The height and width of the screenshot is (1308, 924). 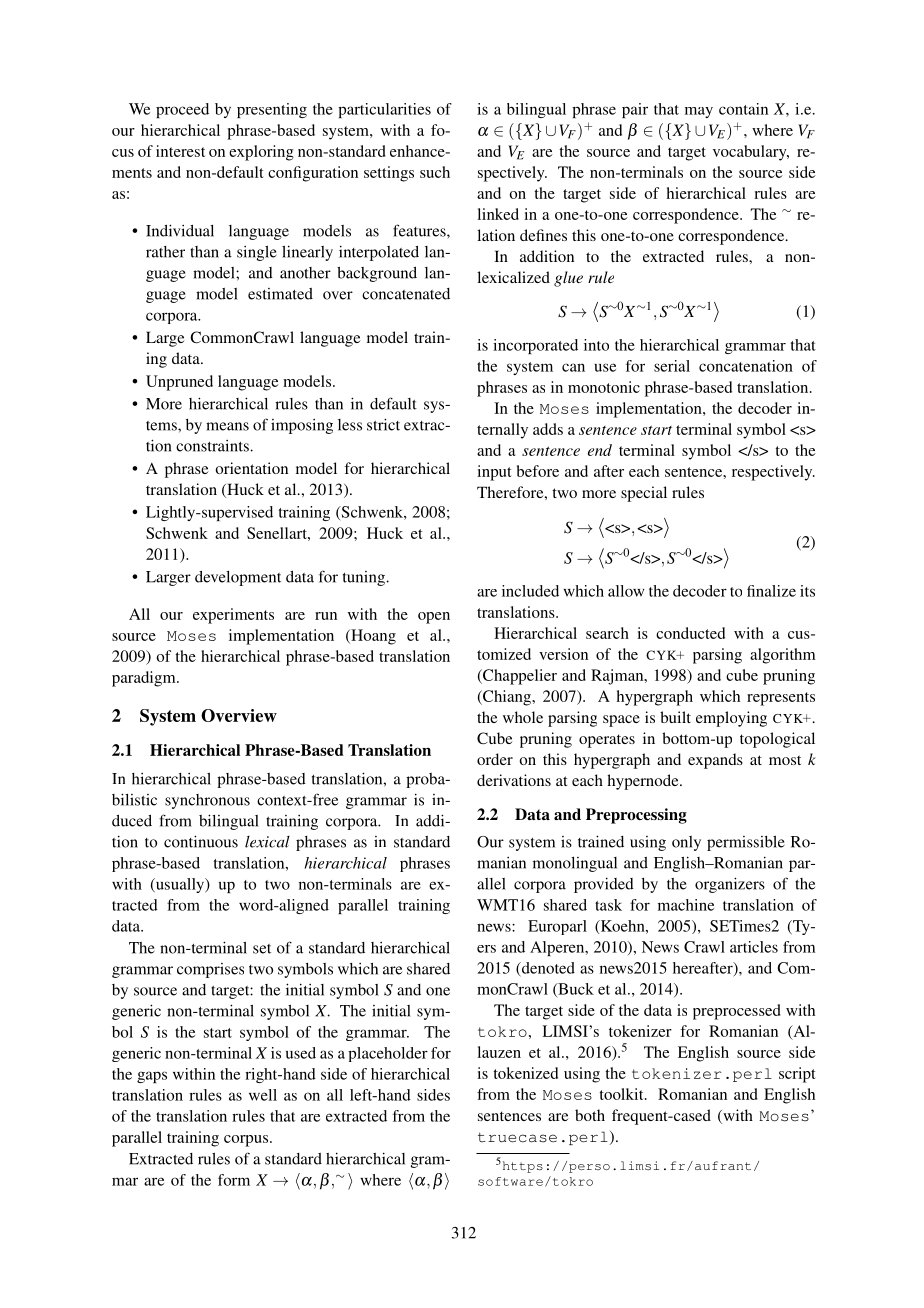 I want to click on open, so click(x=434, y=618).
